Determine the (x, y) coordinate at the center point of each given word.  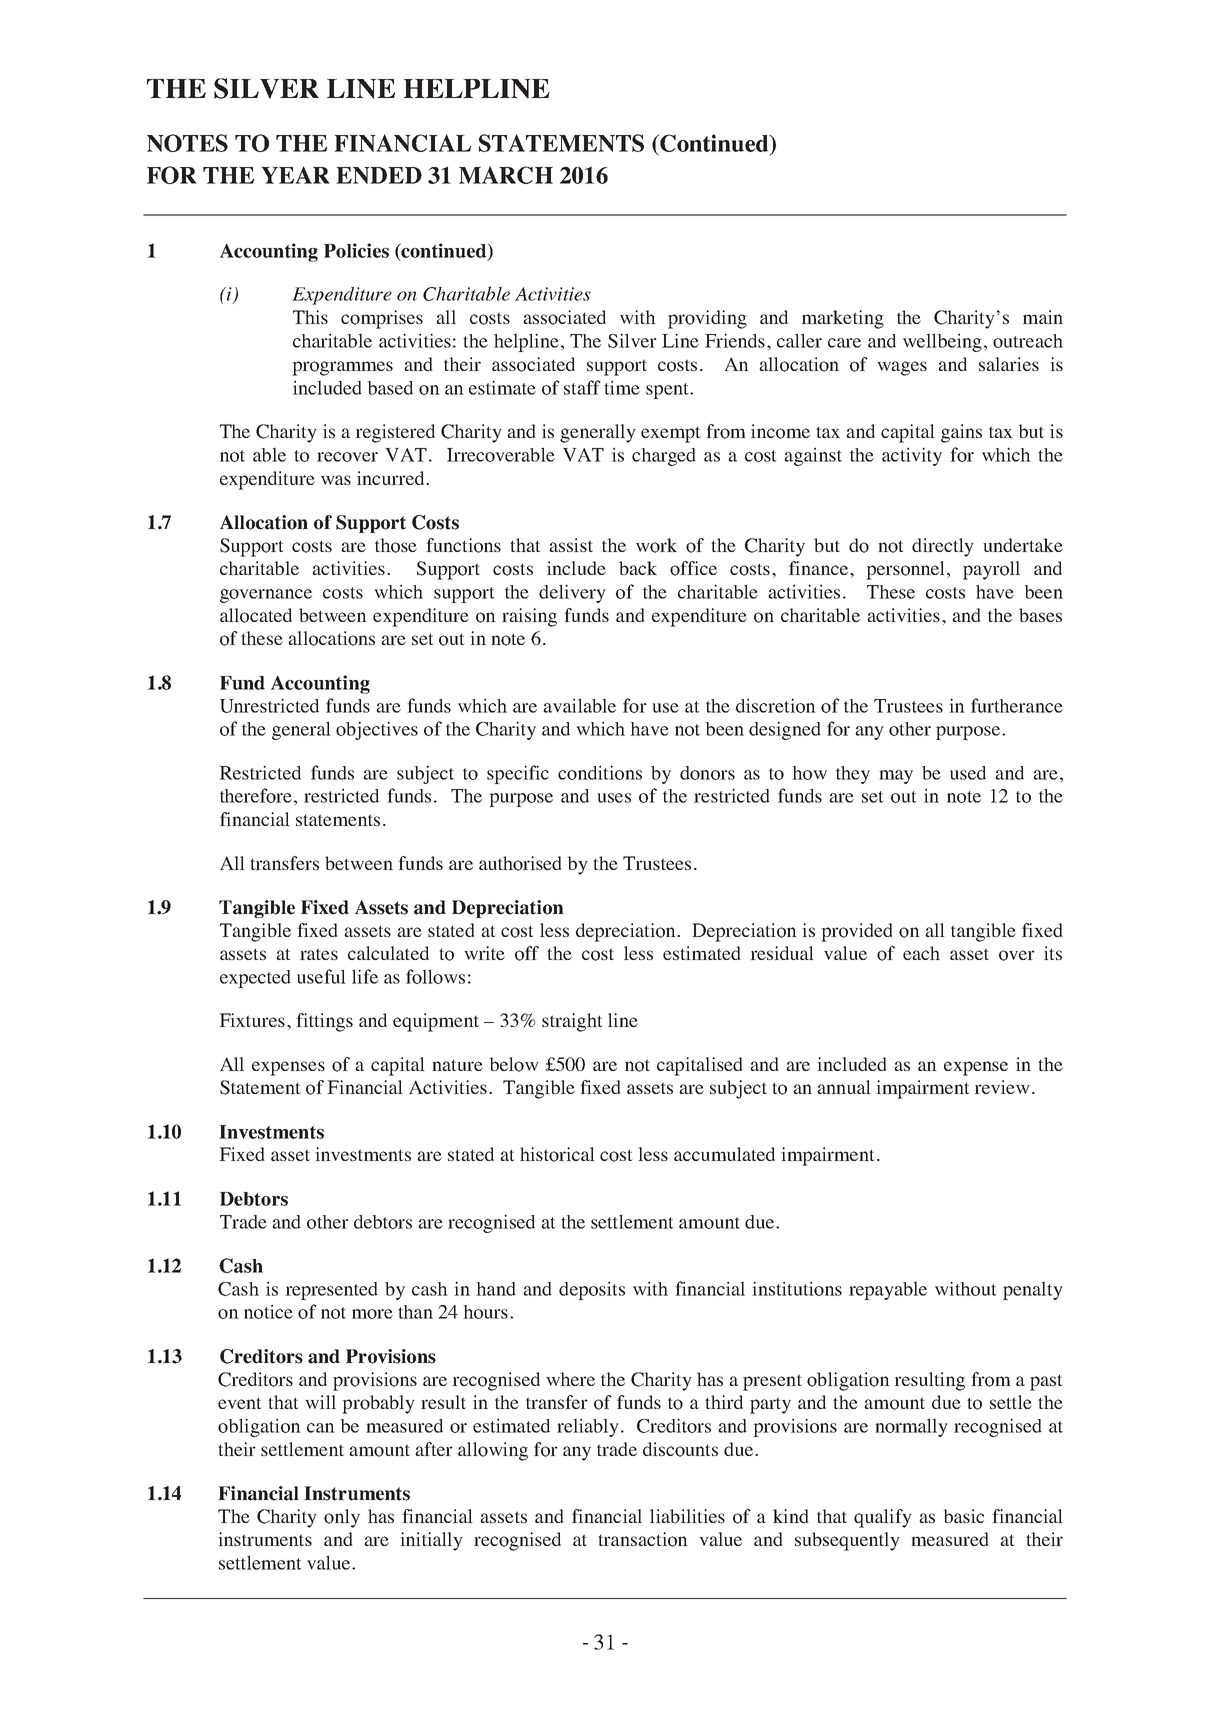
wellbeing (942, 342)
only (342, 1518)
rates (319, 954)
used (968, 773)
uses (614, 798)
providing (707, 319)
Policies (356, 250)
